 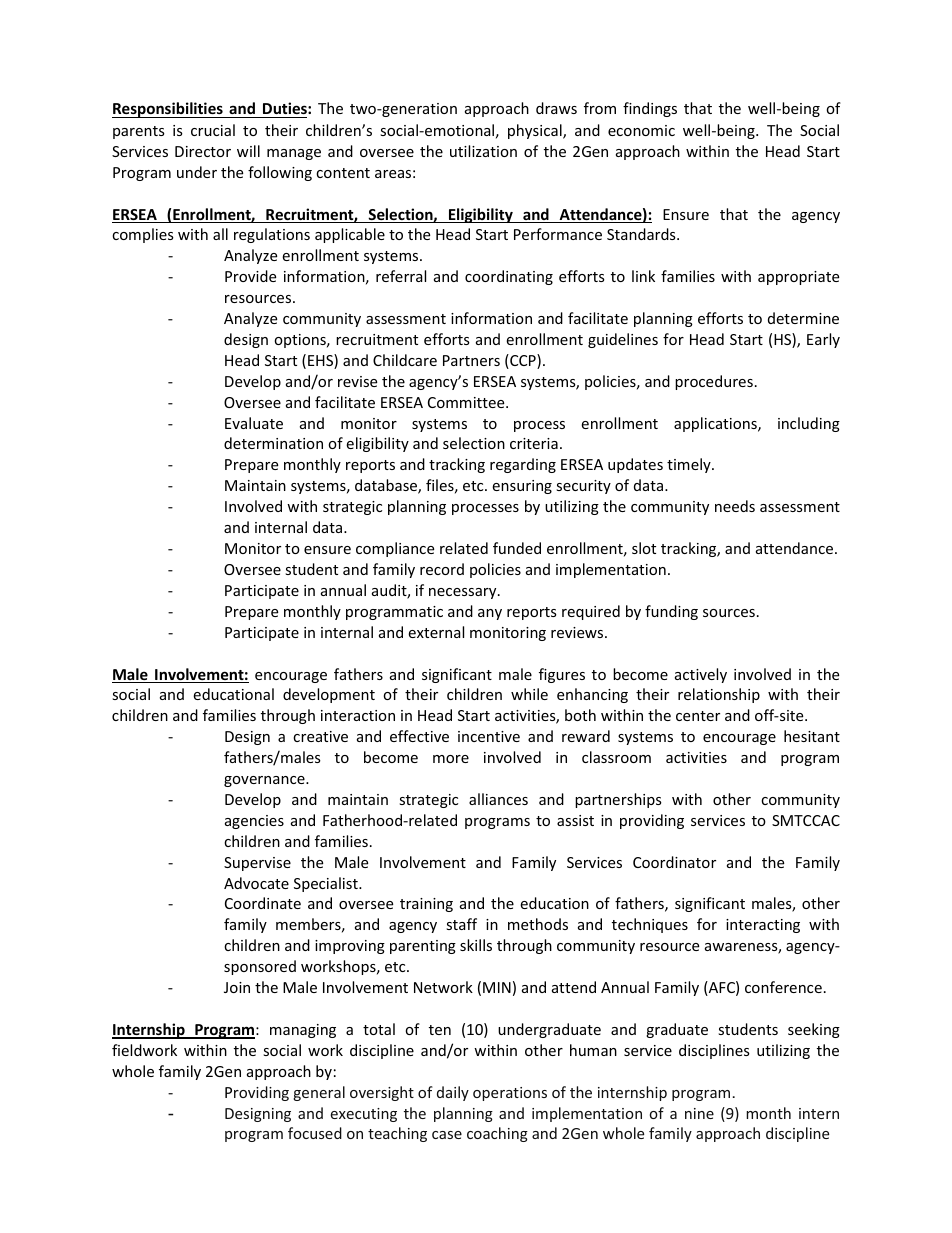 I want to click on any, so click(x=490, y=614).
